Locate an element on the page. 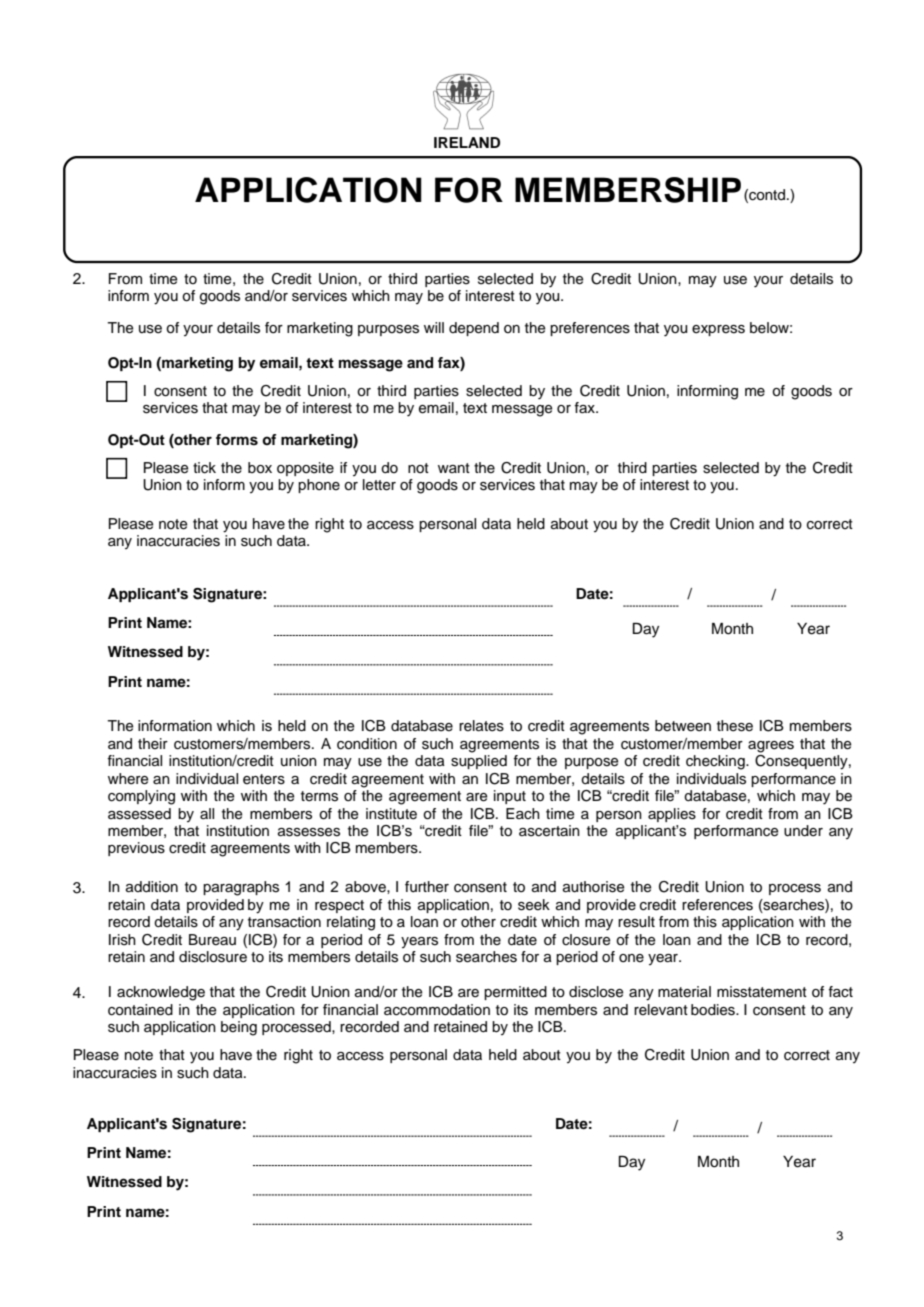 The height and width of the image is (1307, 924). acknowledge is located at coordinates (161, 993).
